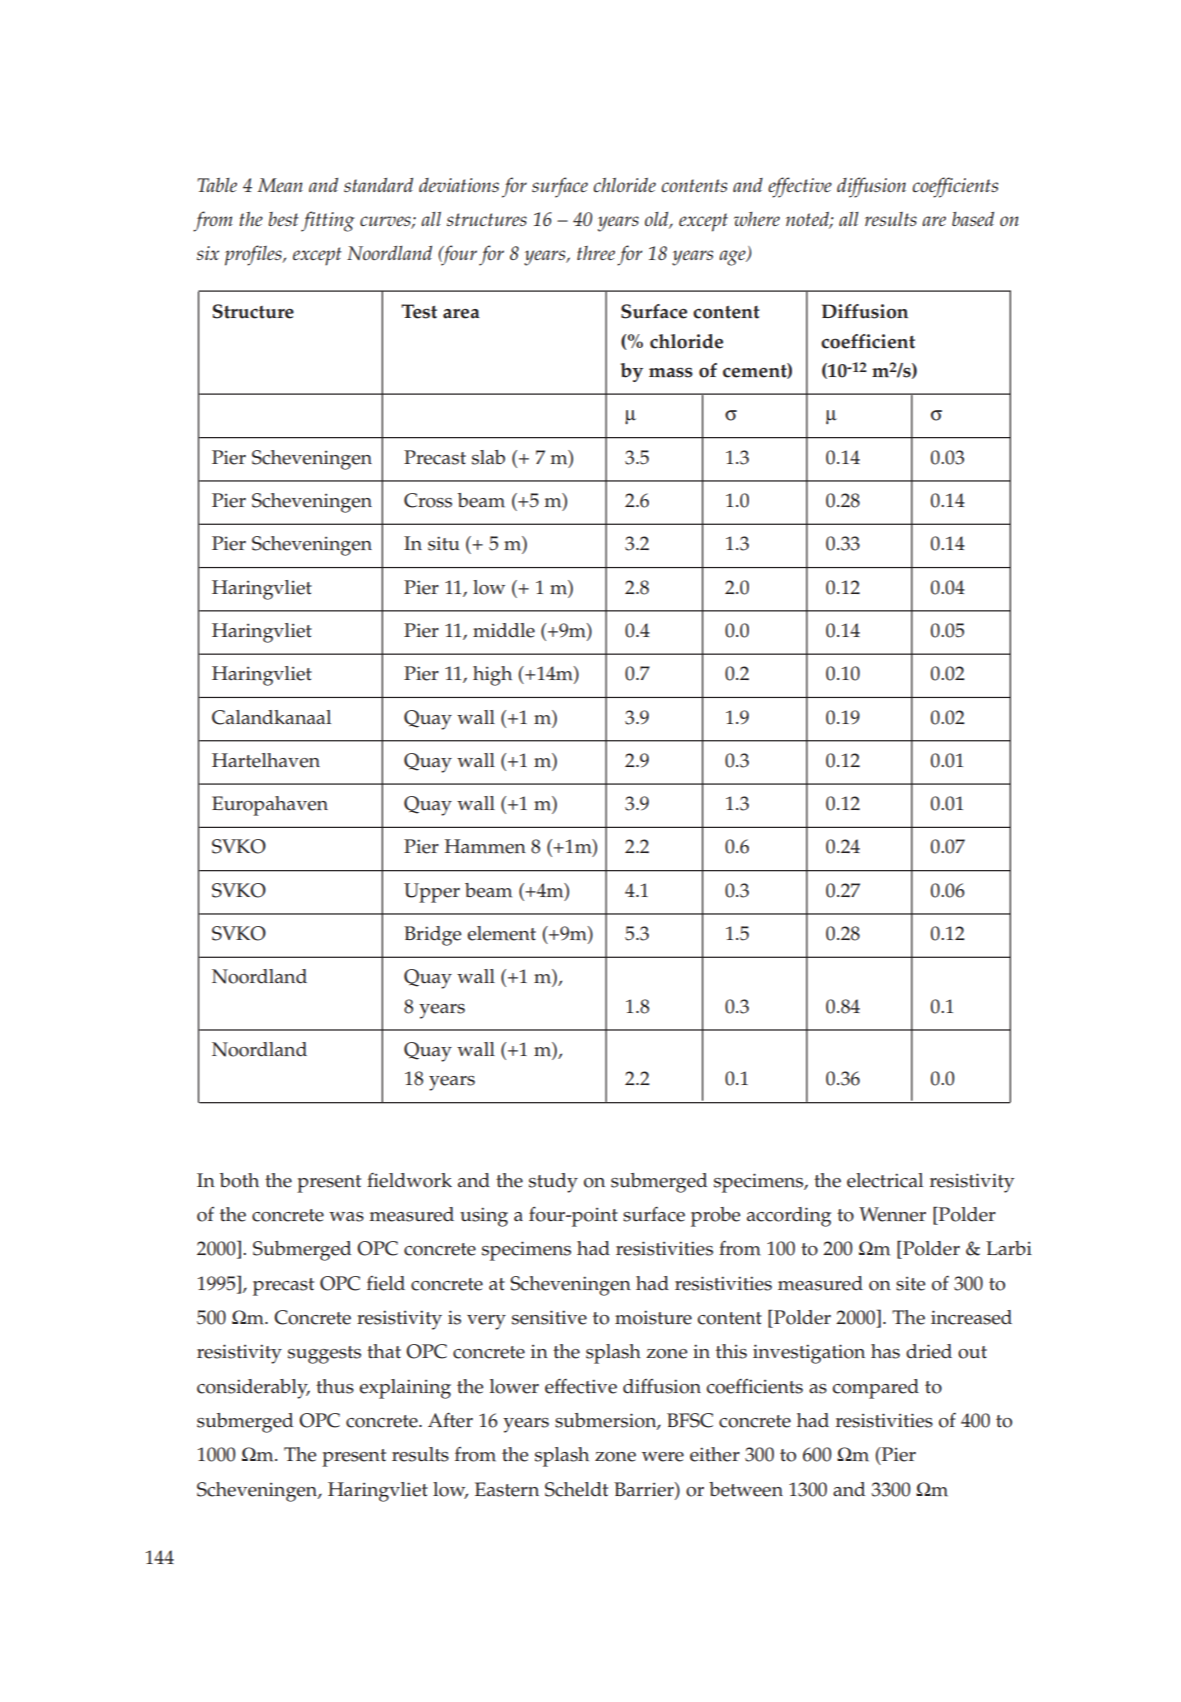  What do you see at coordinates (501, 933) in the page?
I see `element` at bounding box center [501, 933].
